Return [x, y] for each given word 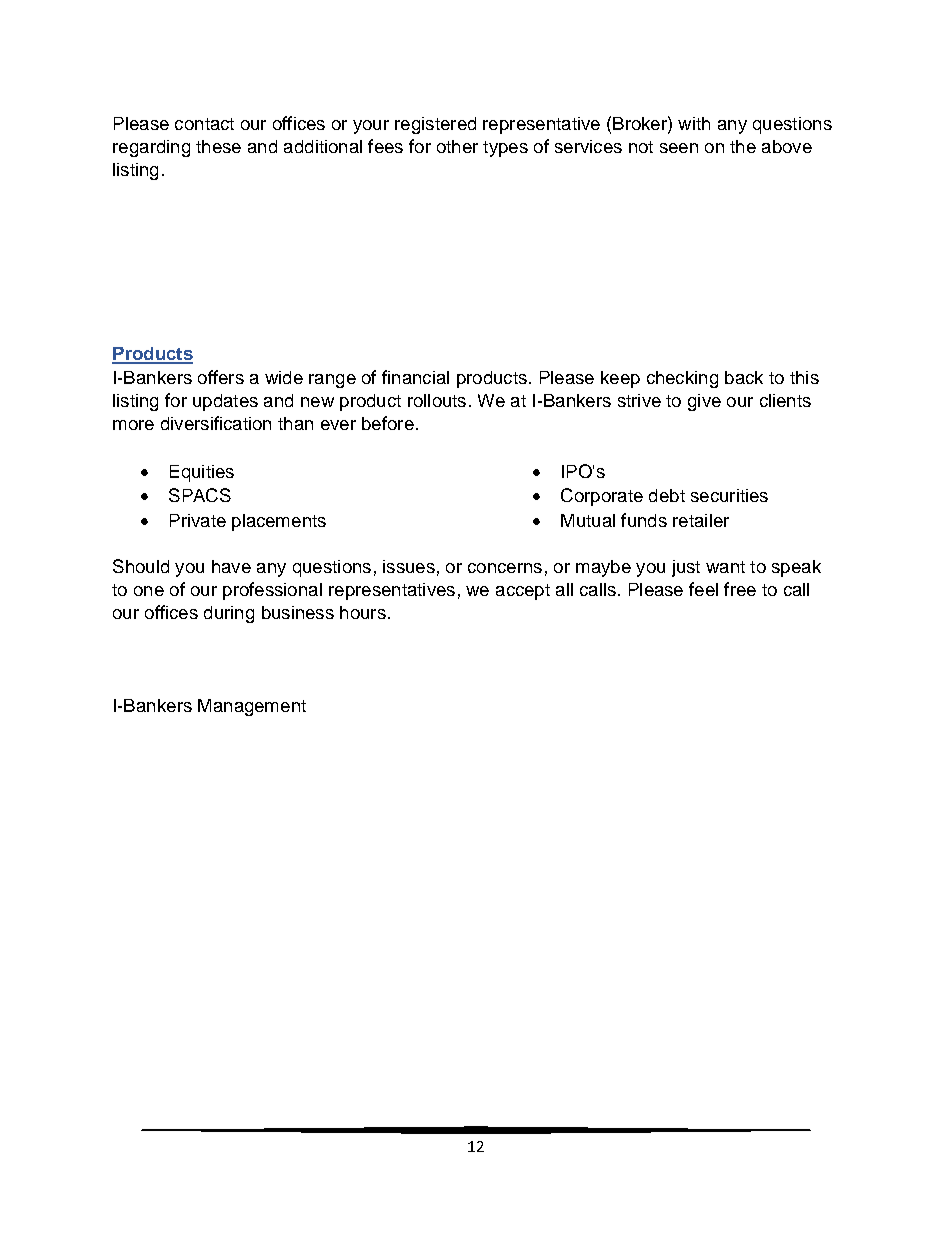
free [740, 589]
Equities [202, 473]
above [787, 146]
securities [729, 495]
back [744, 377]
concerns [505, 568]
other [457, 146]
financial [415, 377]
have [231, 566]
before [388, 423]
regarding [151, 148]
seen [679, 148]
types [505, 149]
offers [221, 377]
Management [252, 707]
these [218, 146]
